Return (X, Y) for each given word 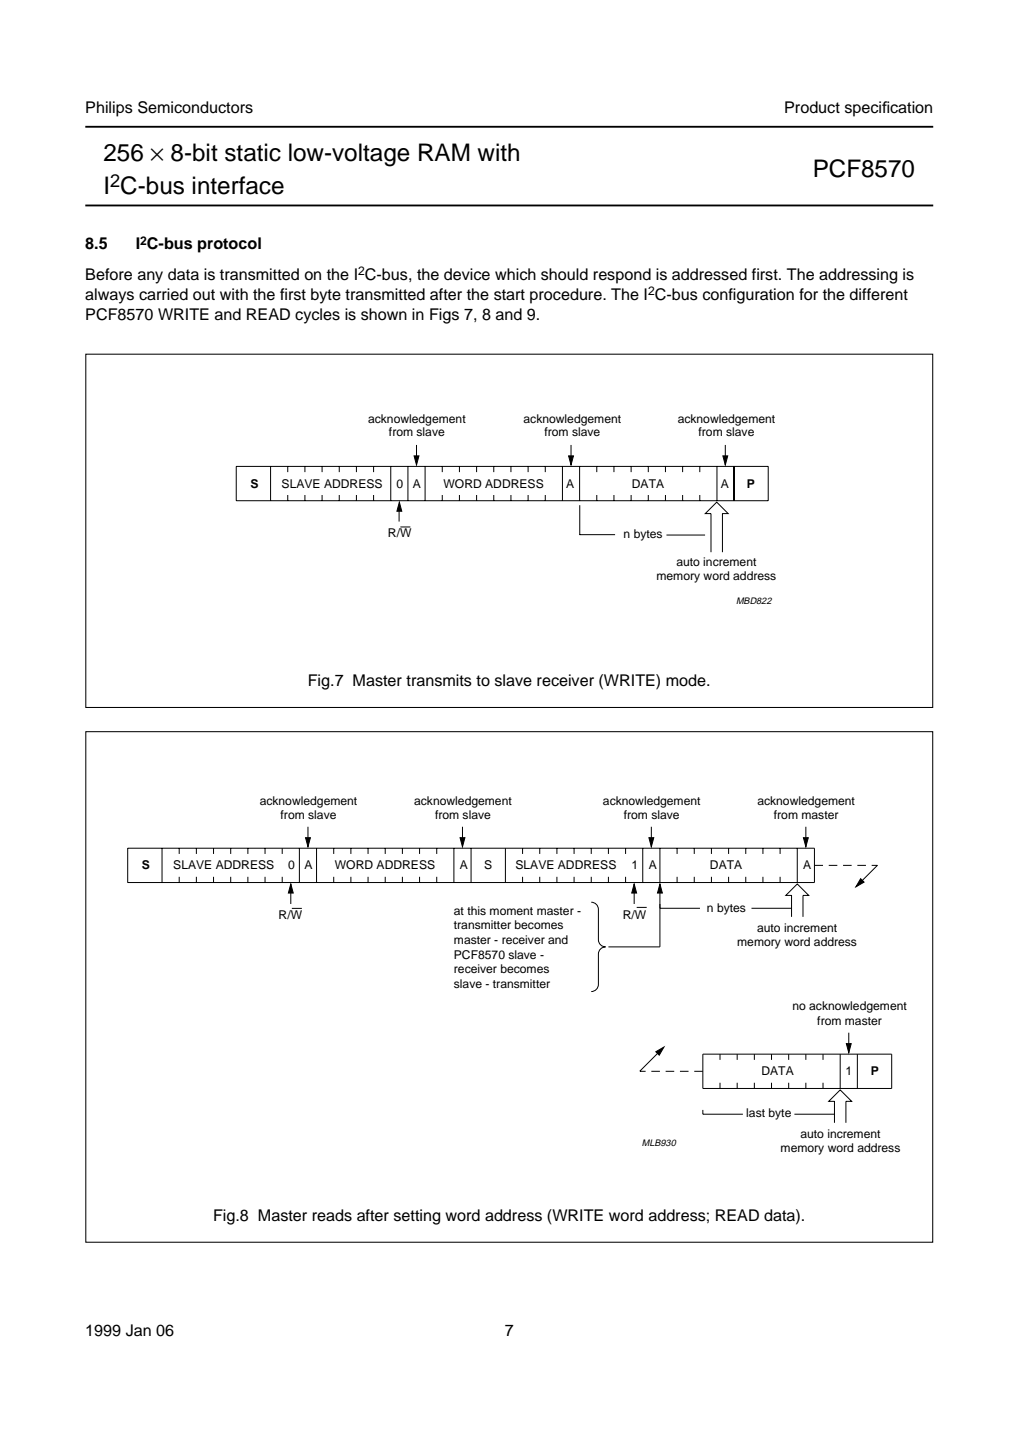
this (476, 910)
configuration (748, 296)
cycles (317, 316)
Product (812, 107)
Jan (138, 1330)
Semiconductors (195, 107)
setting (417, 1217)
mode (687, 680)
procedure (567, 296)
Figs (444, 316)
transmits (439, 680)
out (204, 295)
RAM (444, 152)
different (878, 294)
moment (511, 911)
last (755, 1112)
